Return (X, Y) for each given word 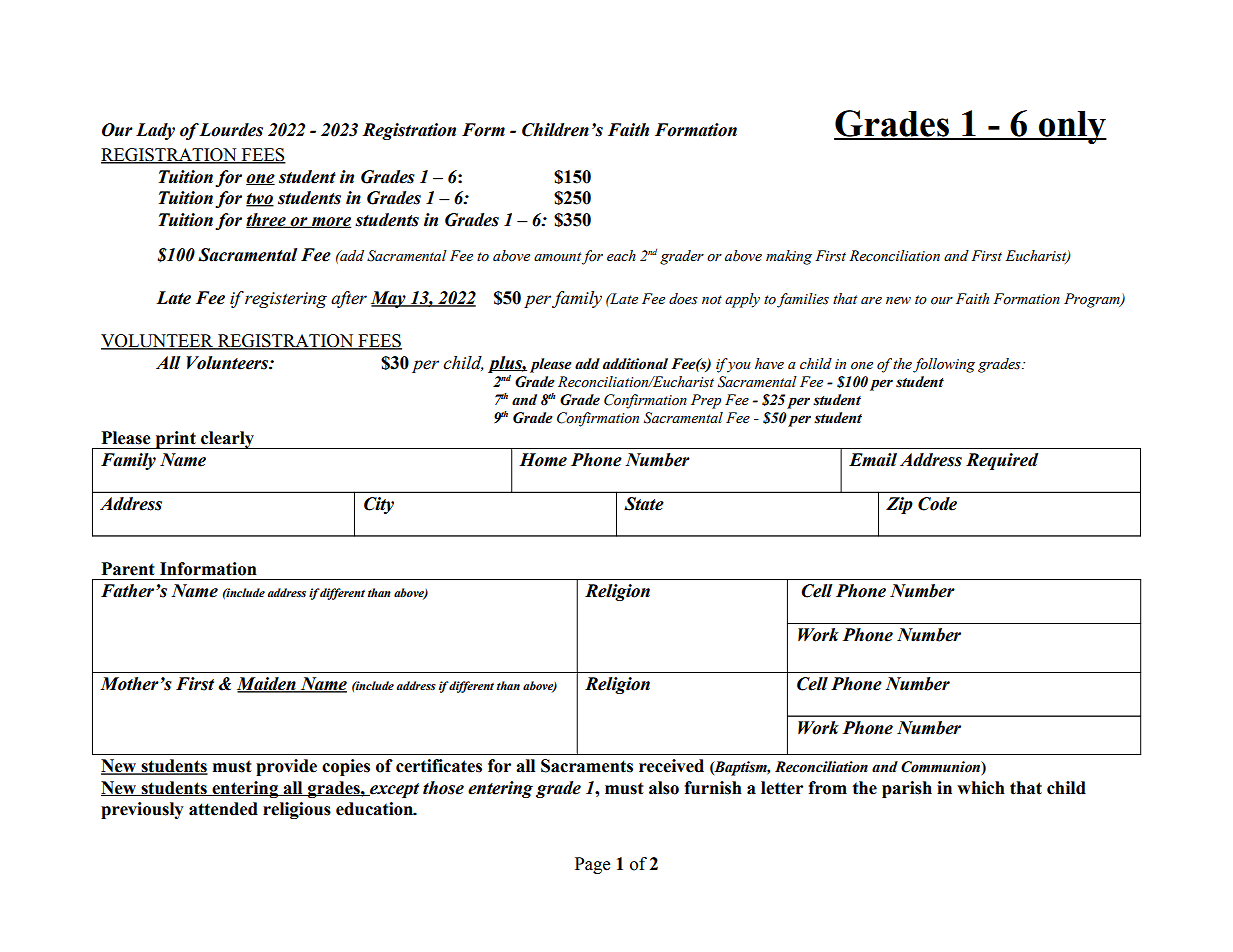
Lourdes (231, 130)
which (981, 788)
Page (592, 865)
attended (223, 809)
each (621, 256)
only (1072, 127)
